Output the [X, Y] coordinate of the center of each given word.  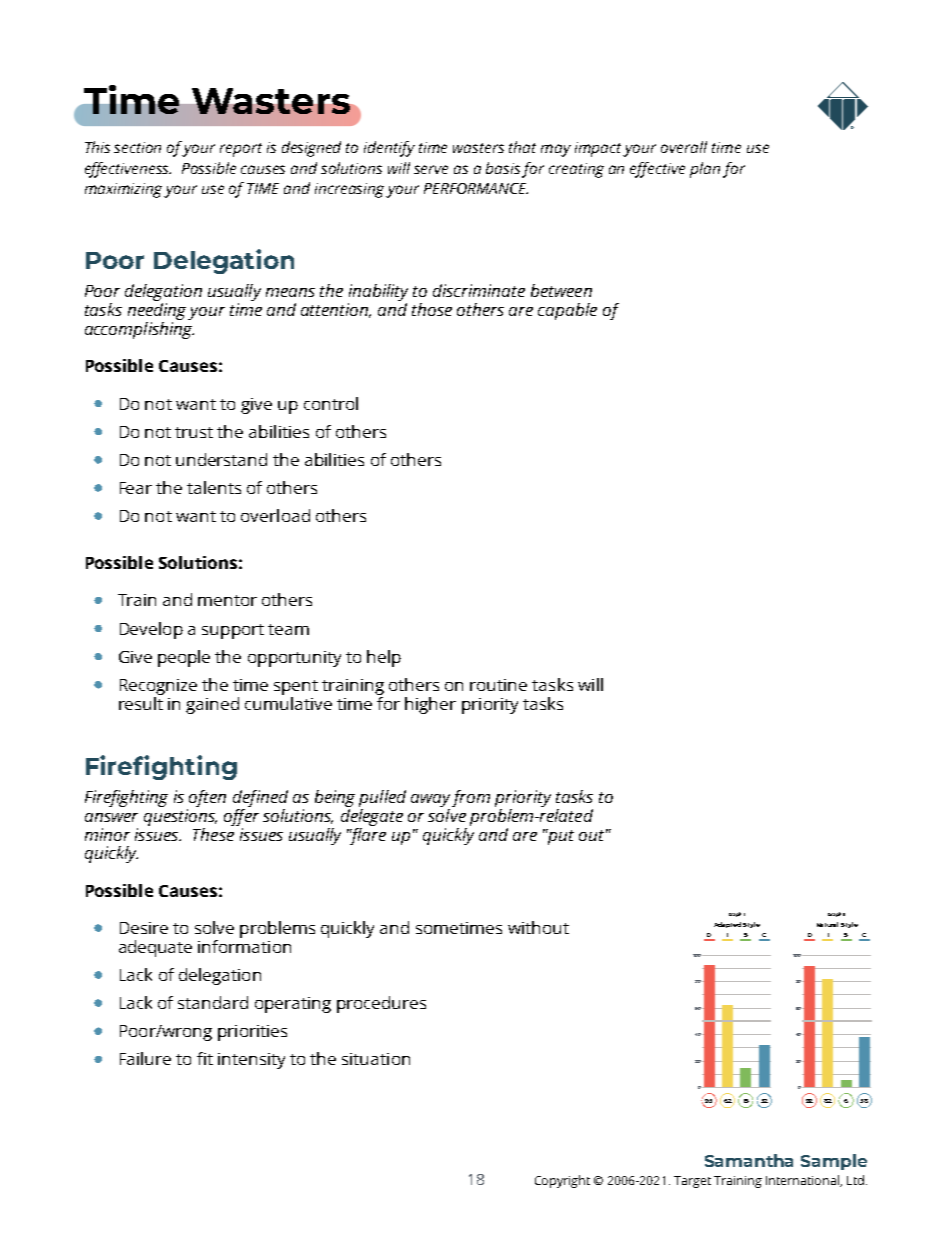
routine [498, 685]
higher [430, 705]
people [184, 658]
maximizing [125, 190]
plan [705, 170]
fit [205, 1058]
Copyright [562, 1181]
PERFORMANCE [476, 188]
